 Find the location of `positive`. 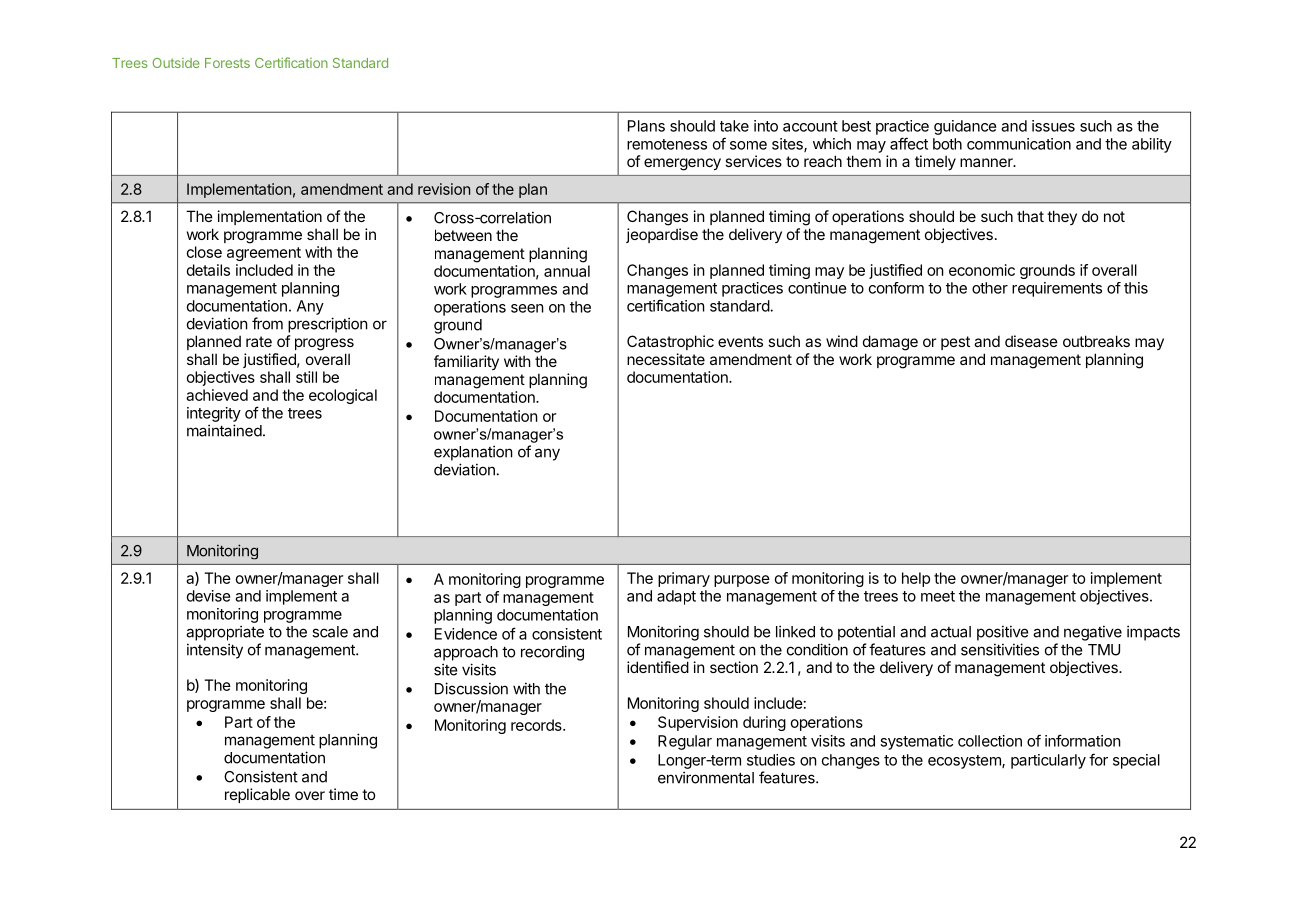

positive is located at coordinates (1003, 633).
